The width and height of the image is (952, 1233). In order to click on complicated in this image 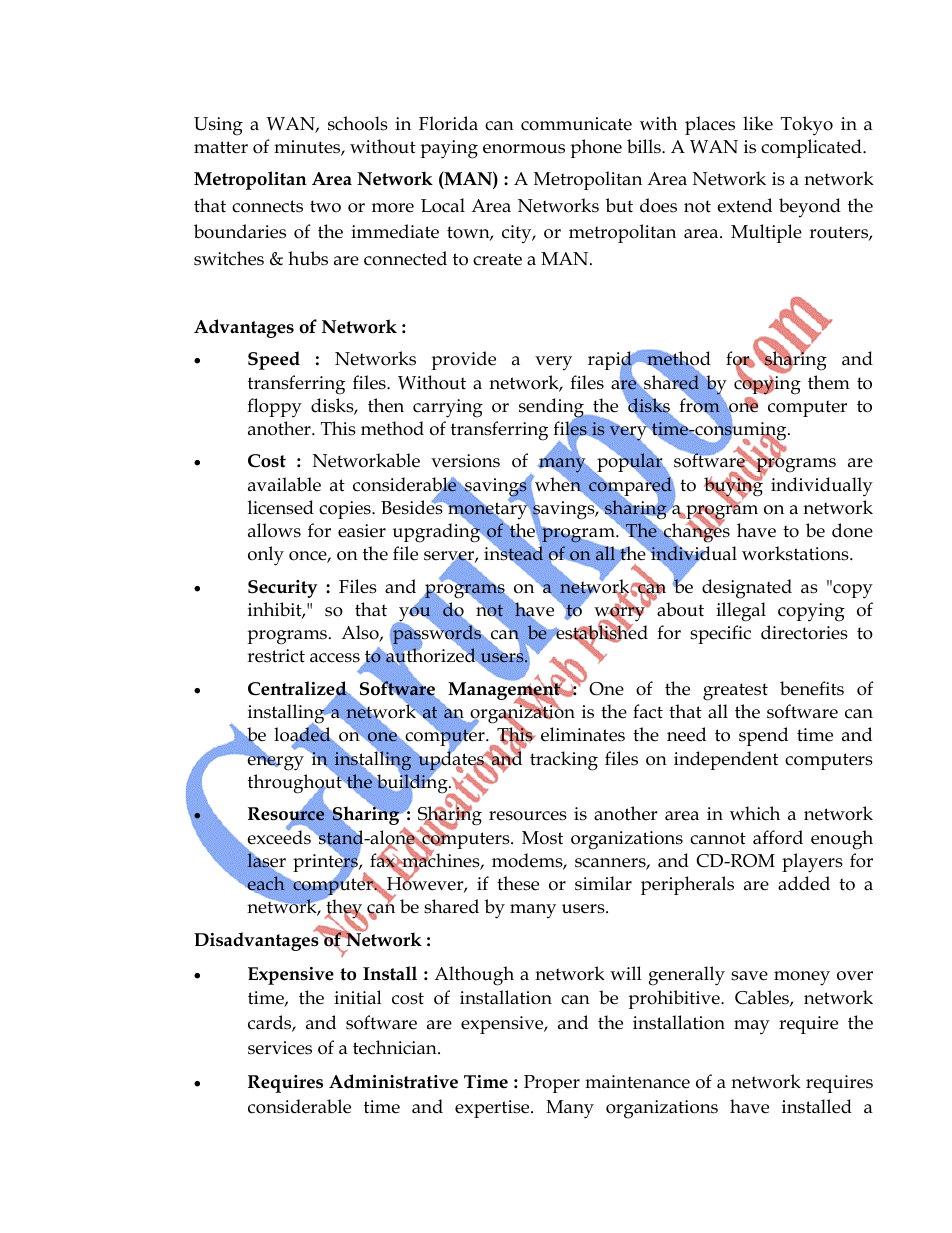, I will do `click(812, 148)`.
